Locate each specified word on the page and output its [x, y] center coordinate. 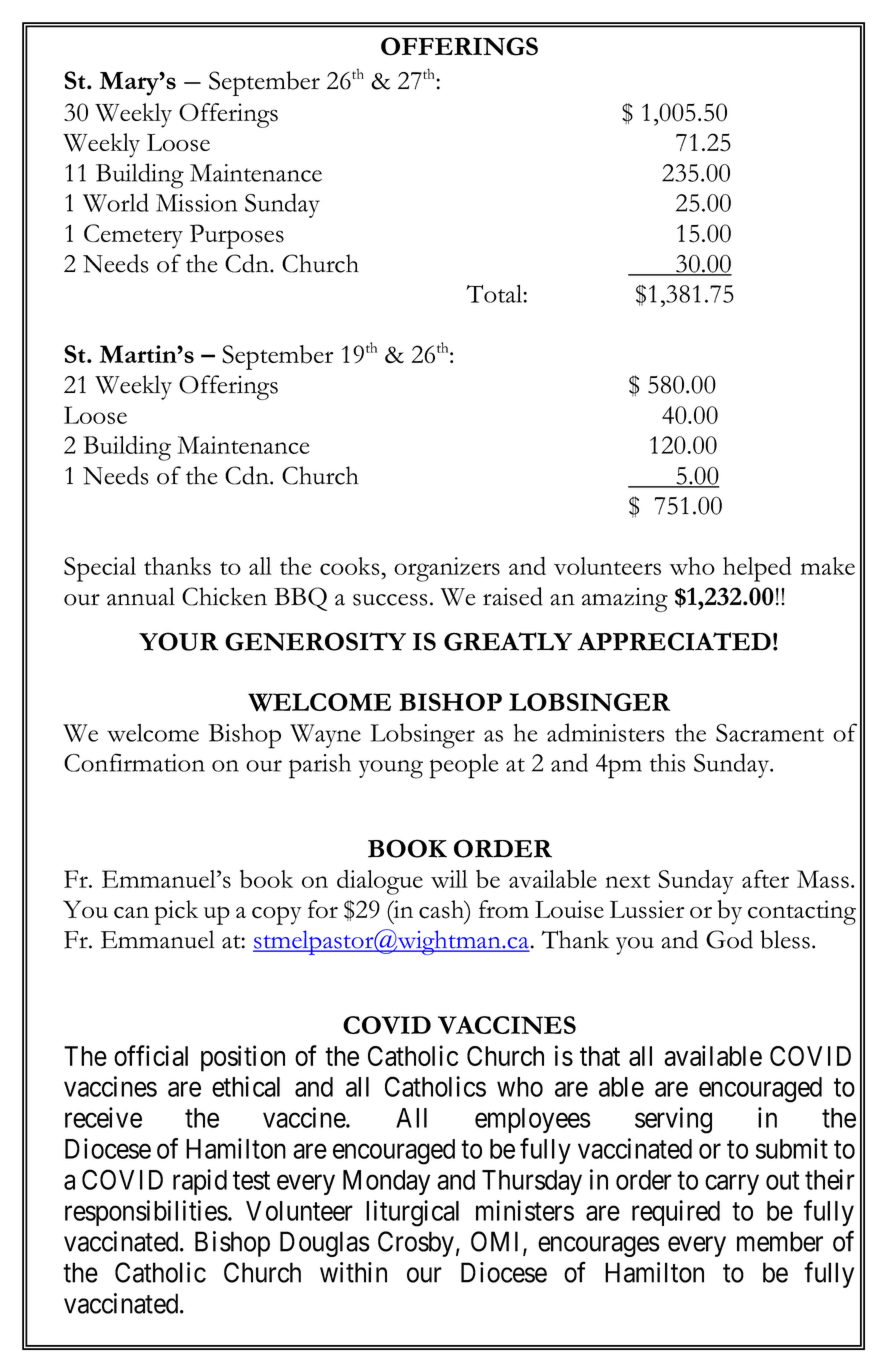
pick [176, 912]
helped [757, 569]
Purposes [237, 236]
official [151, 1055]
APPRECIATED [674, 641]
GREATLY [508, 641]
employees [533, 1120]
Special [100, 569]
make [828, 566]
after [765, 879]
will [449, 879]
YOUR [178, 641]
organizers [447, 569]
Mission [196, 203]
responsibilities [146, 1213]
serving [673, 1120]
